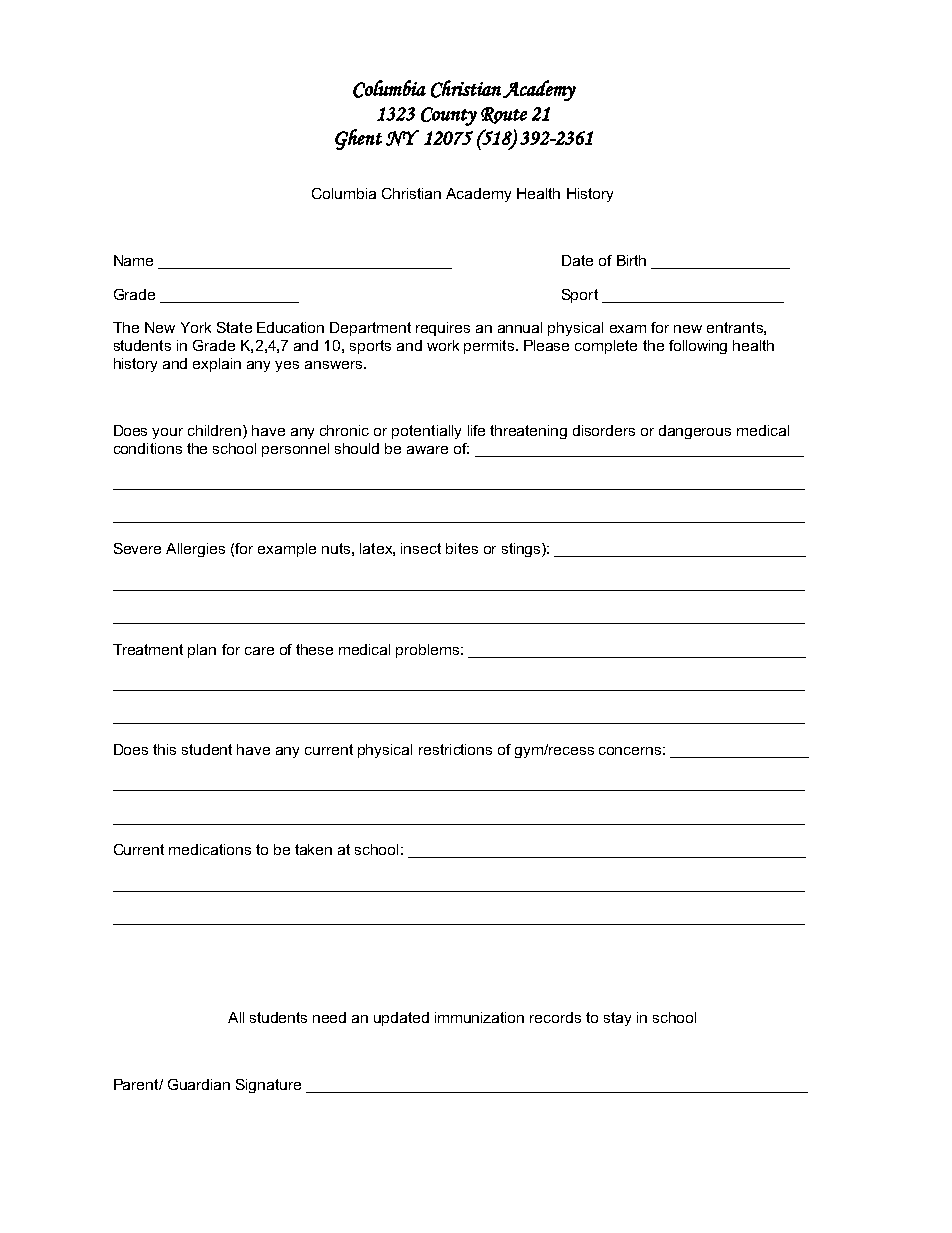 The image size is (952, 1233). What do you see at coordinates (449, 116) in the screenshot?
I see `County` at bounding box center [449, 116].
